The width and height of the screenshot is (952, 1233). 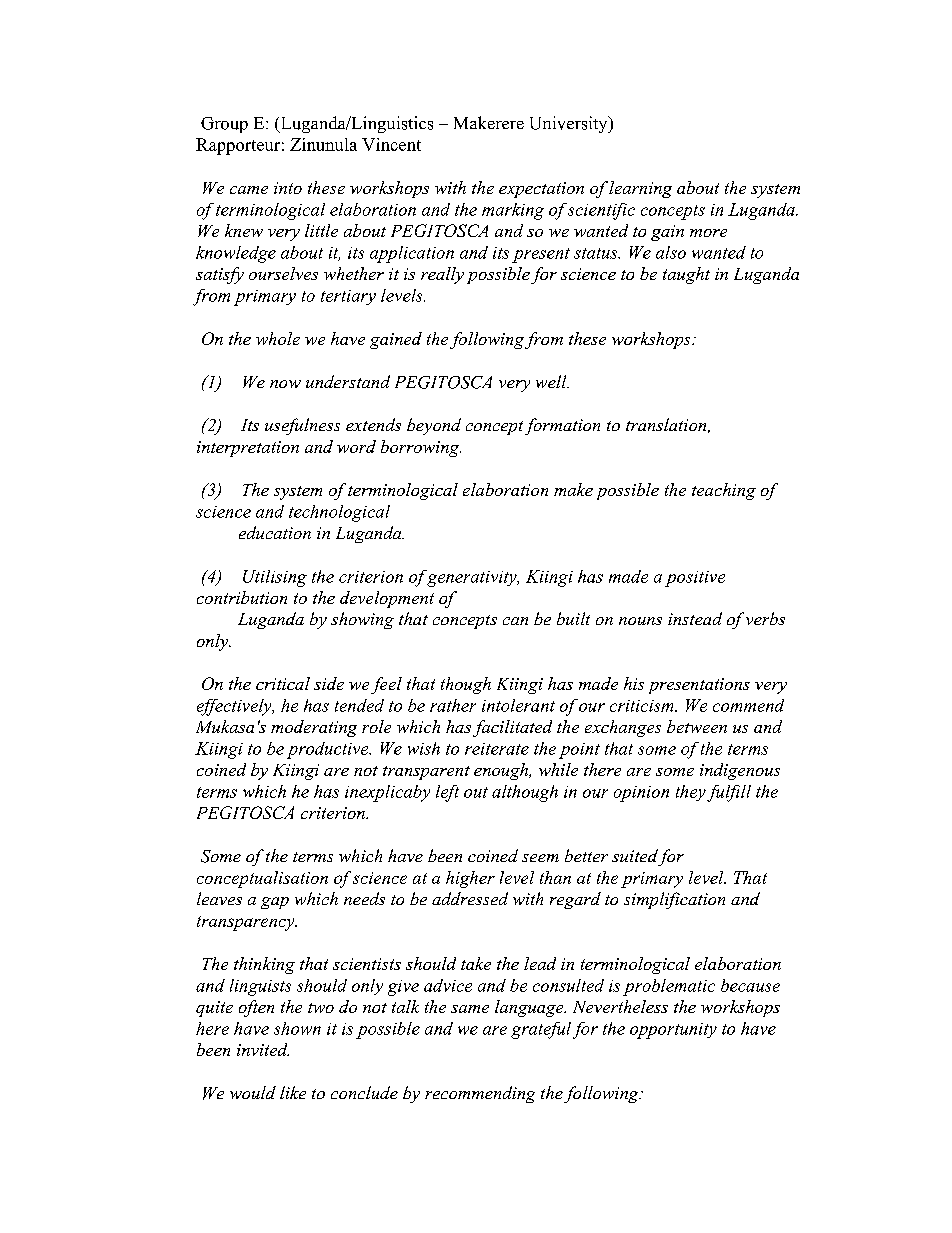 What do you see at coordinates (497, 749) in the screenshot?
I see `reiterate` at bounding box center [497, 749].
